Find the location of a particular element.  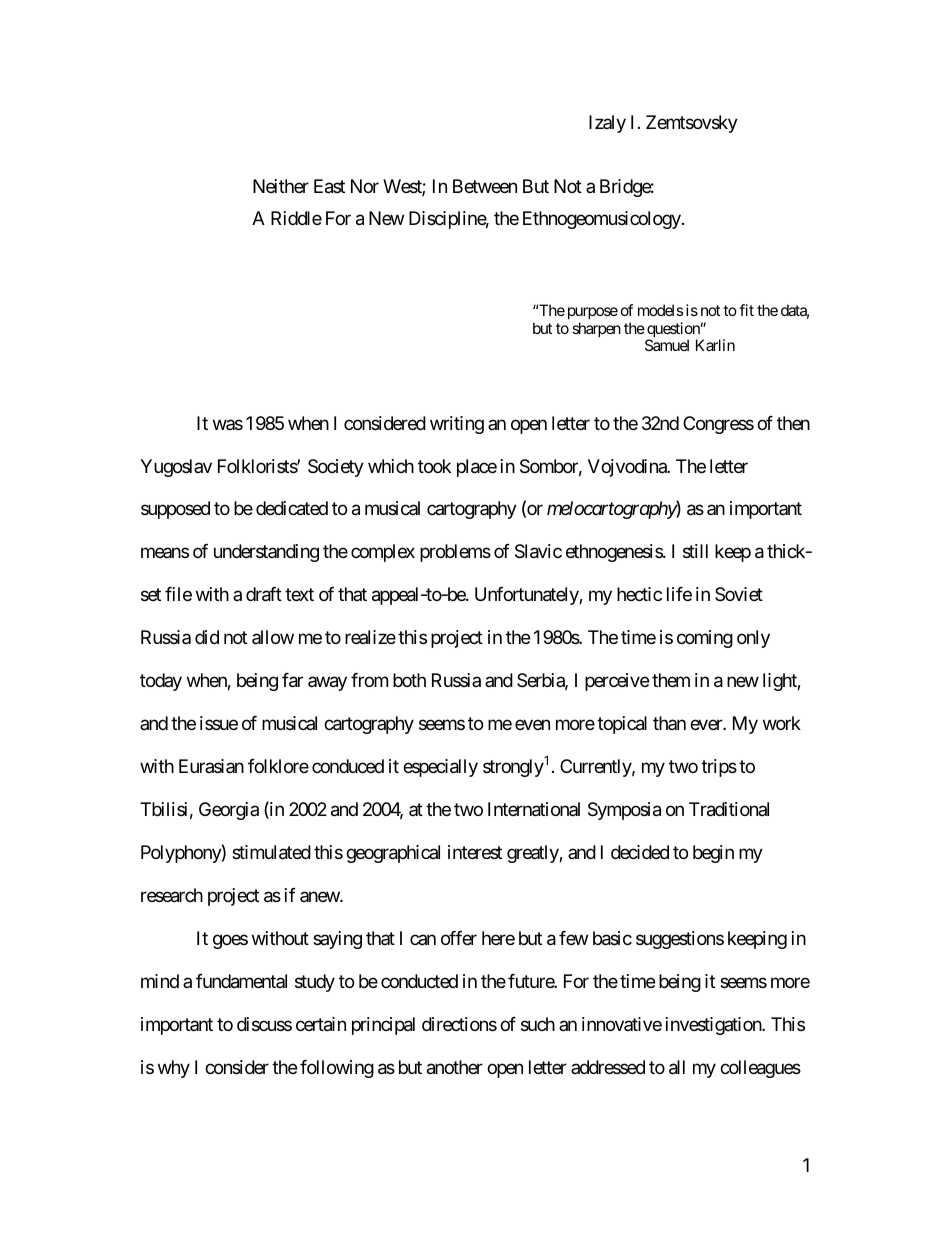

did is located at coordinates (207, 637).
